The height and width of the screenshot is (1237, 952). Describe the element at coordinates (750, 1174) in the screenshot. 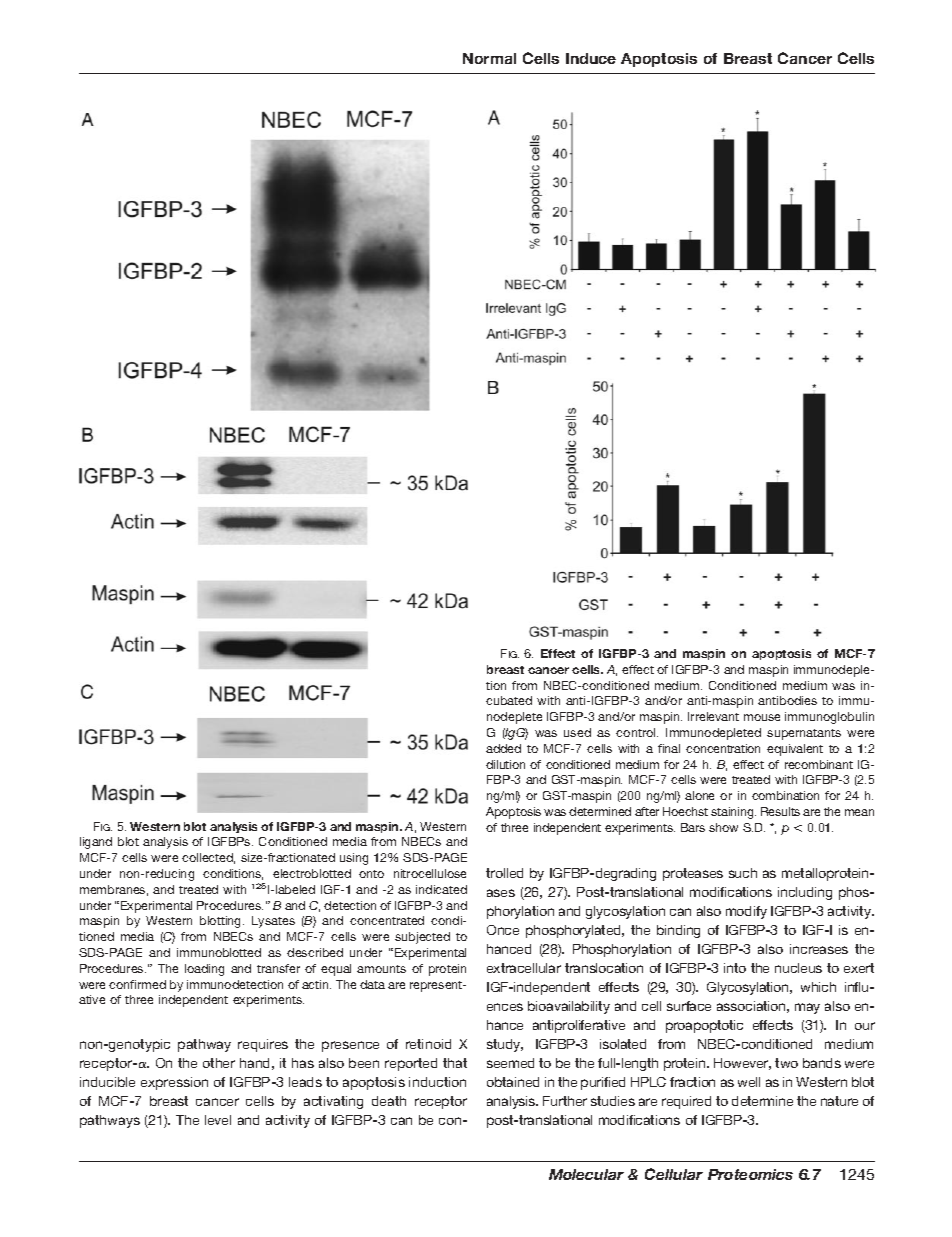

I see `Proteomics` at that location.
